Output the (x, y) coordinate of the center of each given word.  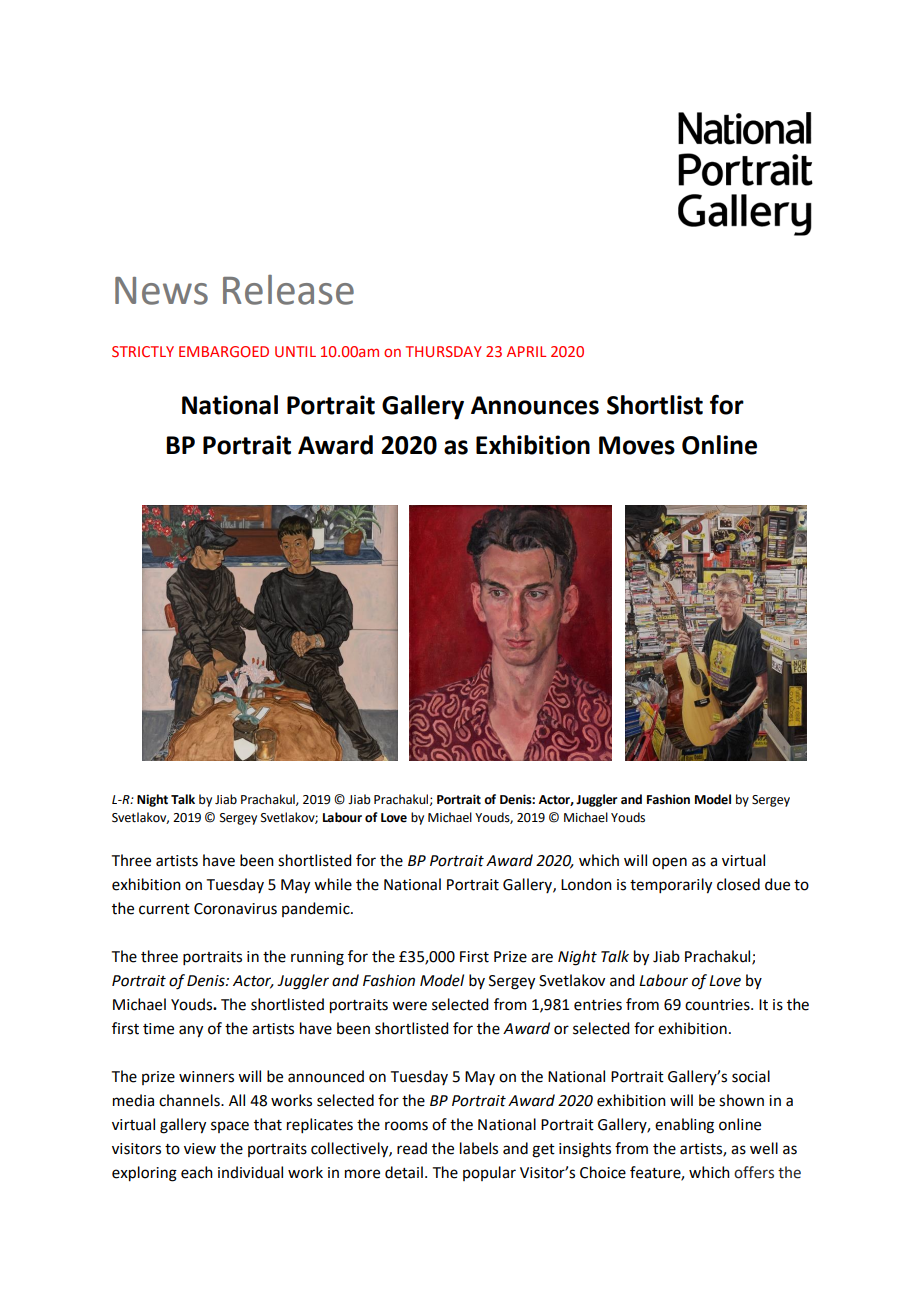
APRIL (526, 351)
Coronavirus (235, 909)
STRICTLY (143, 351)
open (669, 863)
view (200, 1149)
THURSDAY (444, 351)
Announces (535, 405)
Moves (637, 445)
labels (479, 1148)
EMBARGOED (224, 351)
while (333, 884)
